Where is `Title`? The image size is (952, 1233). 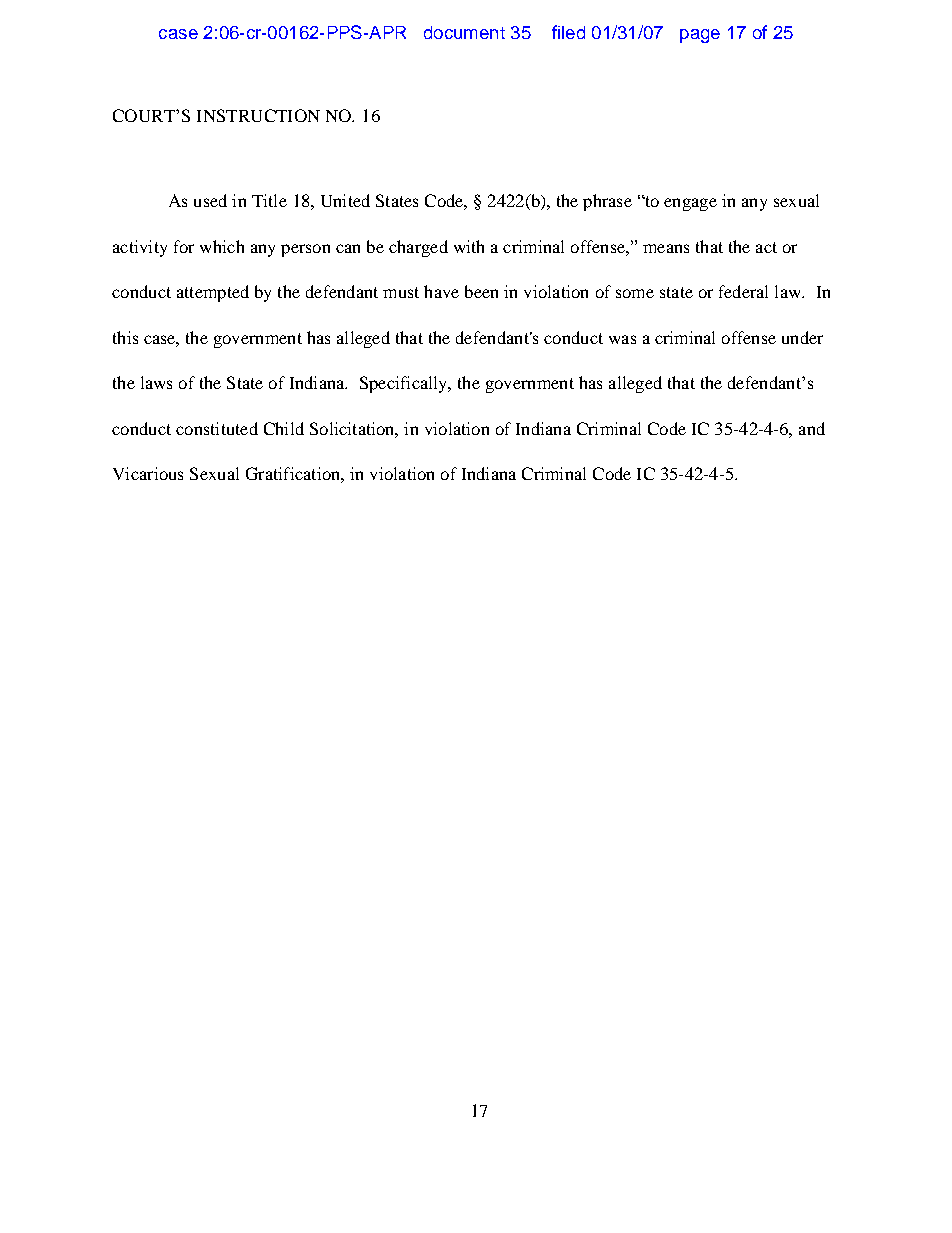 Title is located at coordinates (269, 200).
